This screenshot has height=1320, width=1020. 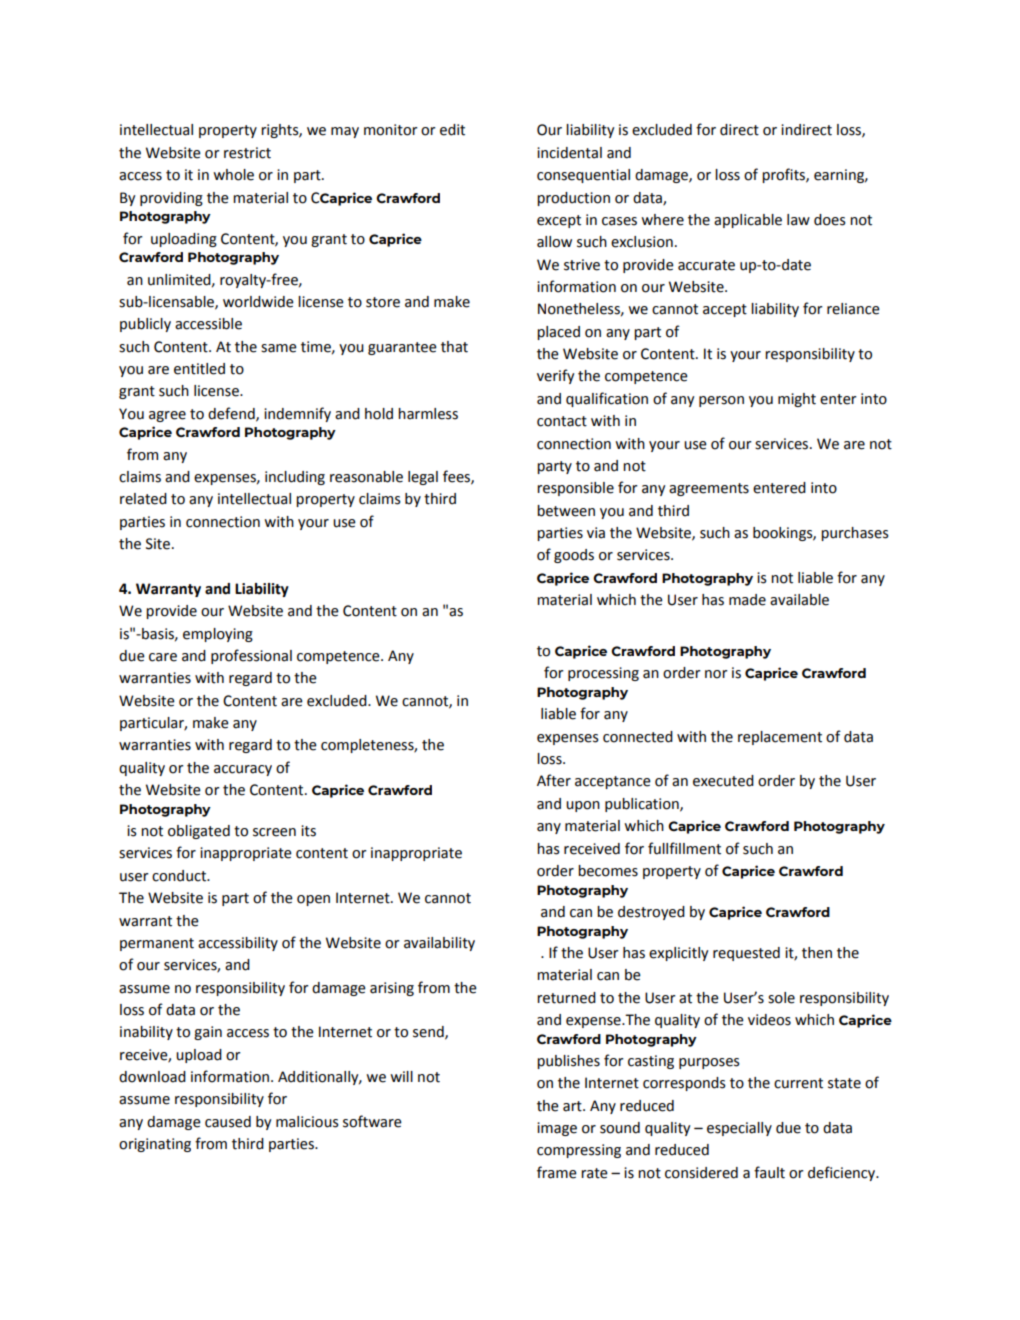 What do you see at coordinates (557, 1129) in the screenshot?
I see `image` at bounding box center [557, 1129].
